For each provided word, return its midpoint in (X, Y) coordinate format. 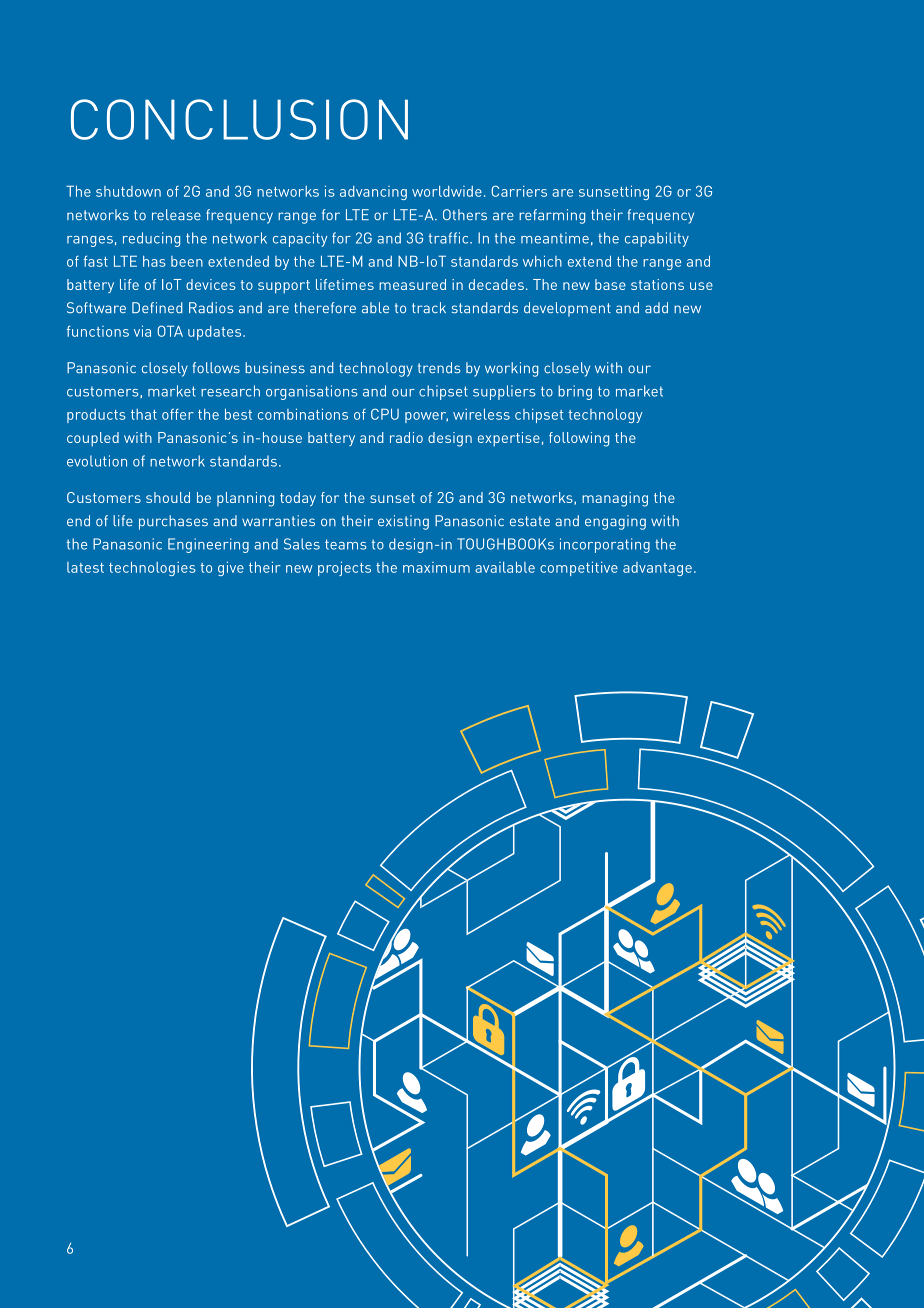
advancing (373, 193)
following (579, 439)
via (142, 331)
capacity (300, 239)
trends (439, 368)
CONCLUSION (239, 119)
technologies (152, 568)
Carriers (519, 191)
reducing (151, 239)
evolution (97, 461)
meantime (555, 238)
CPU (385, 414)
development (567, 309)
